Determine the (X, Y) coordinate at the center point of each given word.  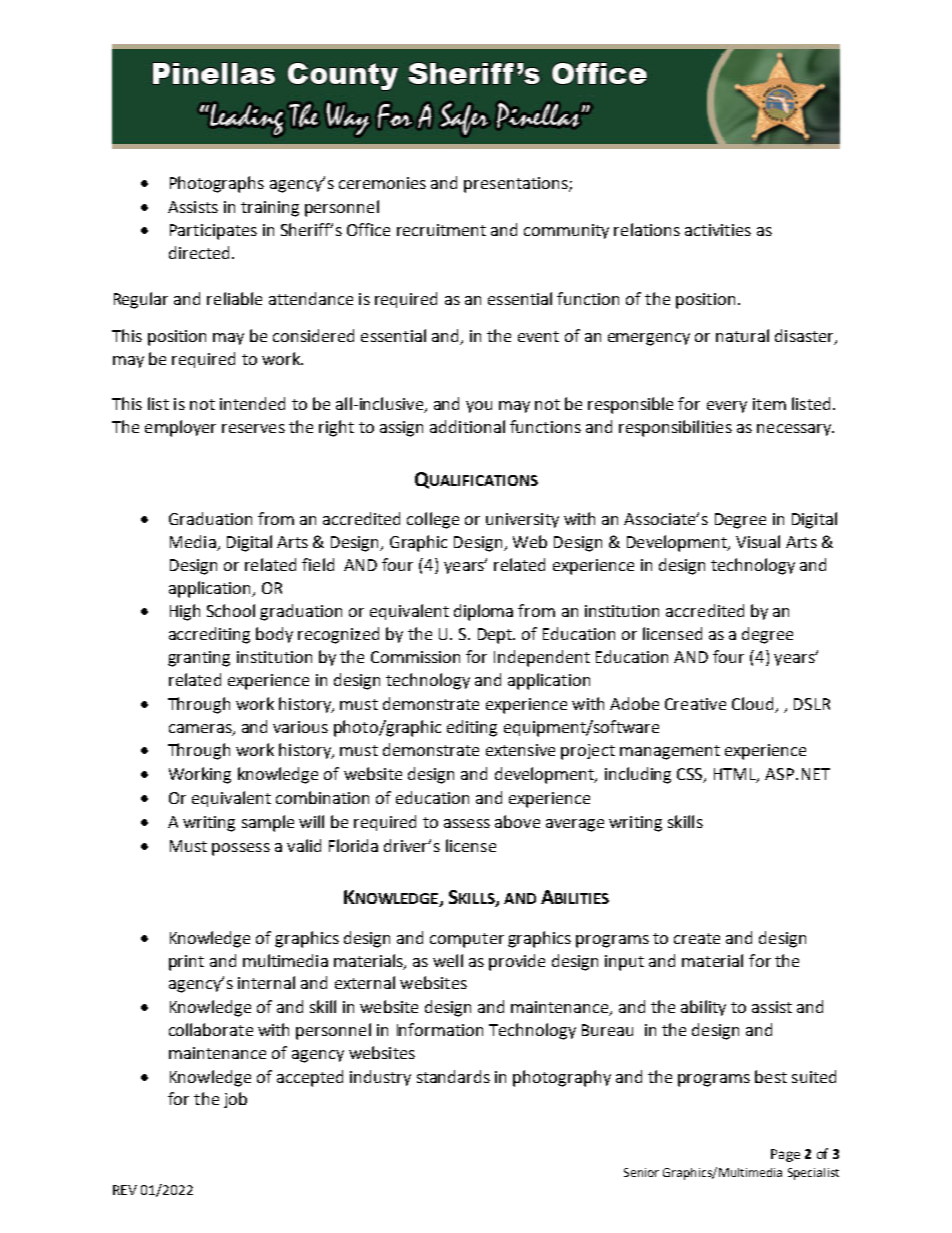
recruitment (441, 230)
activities (718, 230)
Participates (213, 232)
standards (453, 1076)
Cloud (752, 703)
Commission (415, 657)
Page (785, 1155)
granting (199, 659)
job (235, 1100)
